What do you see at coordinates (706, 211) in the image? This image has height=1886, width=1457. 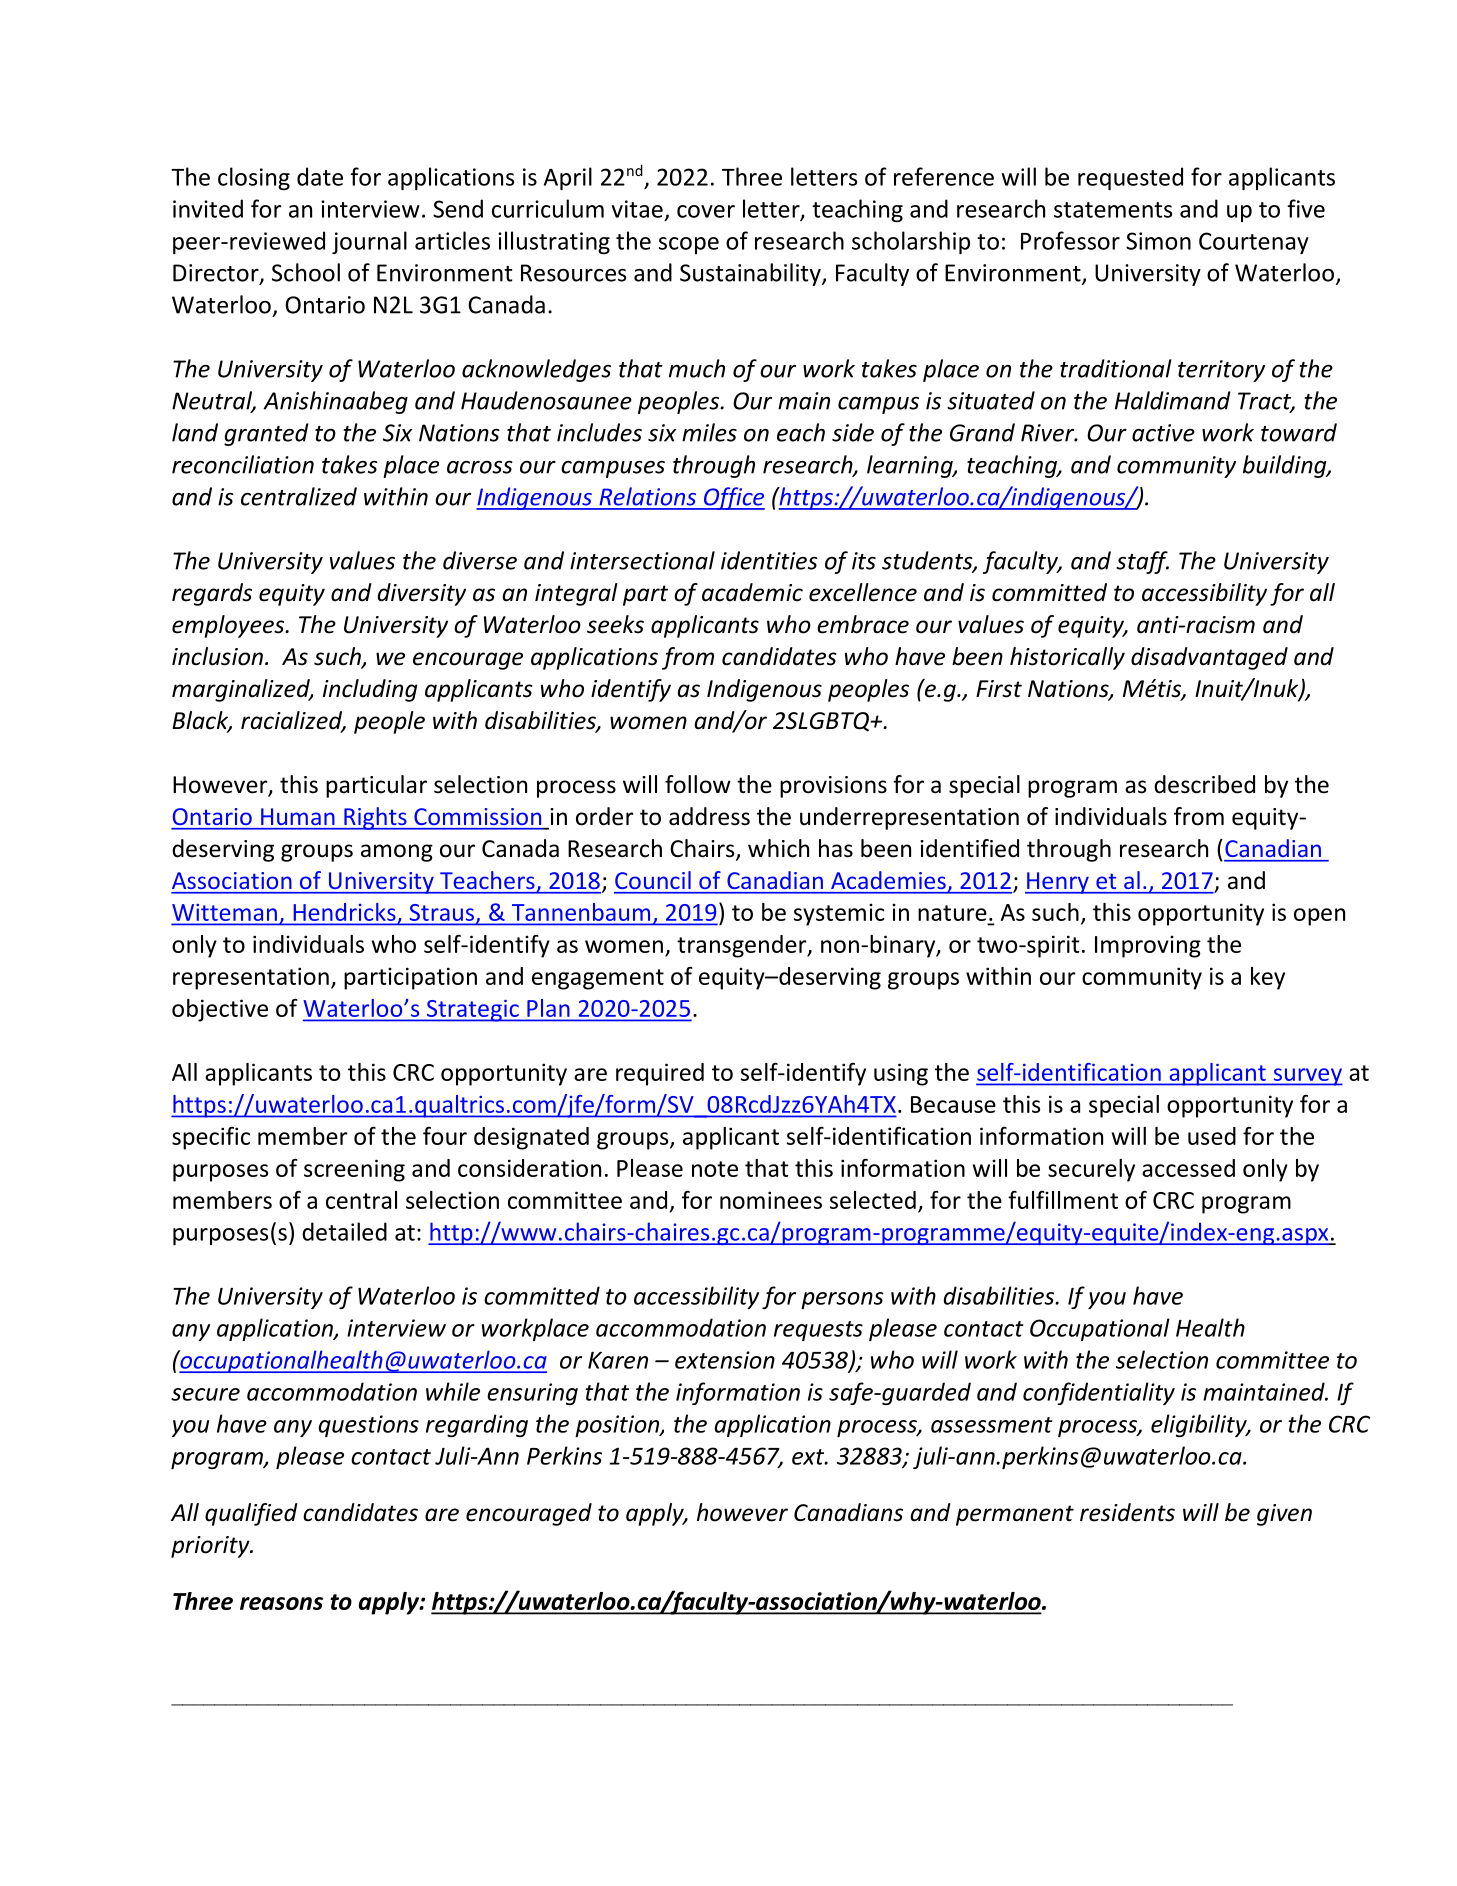 I see `cover` at bounding box center [706, 211].
